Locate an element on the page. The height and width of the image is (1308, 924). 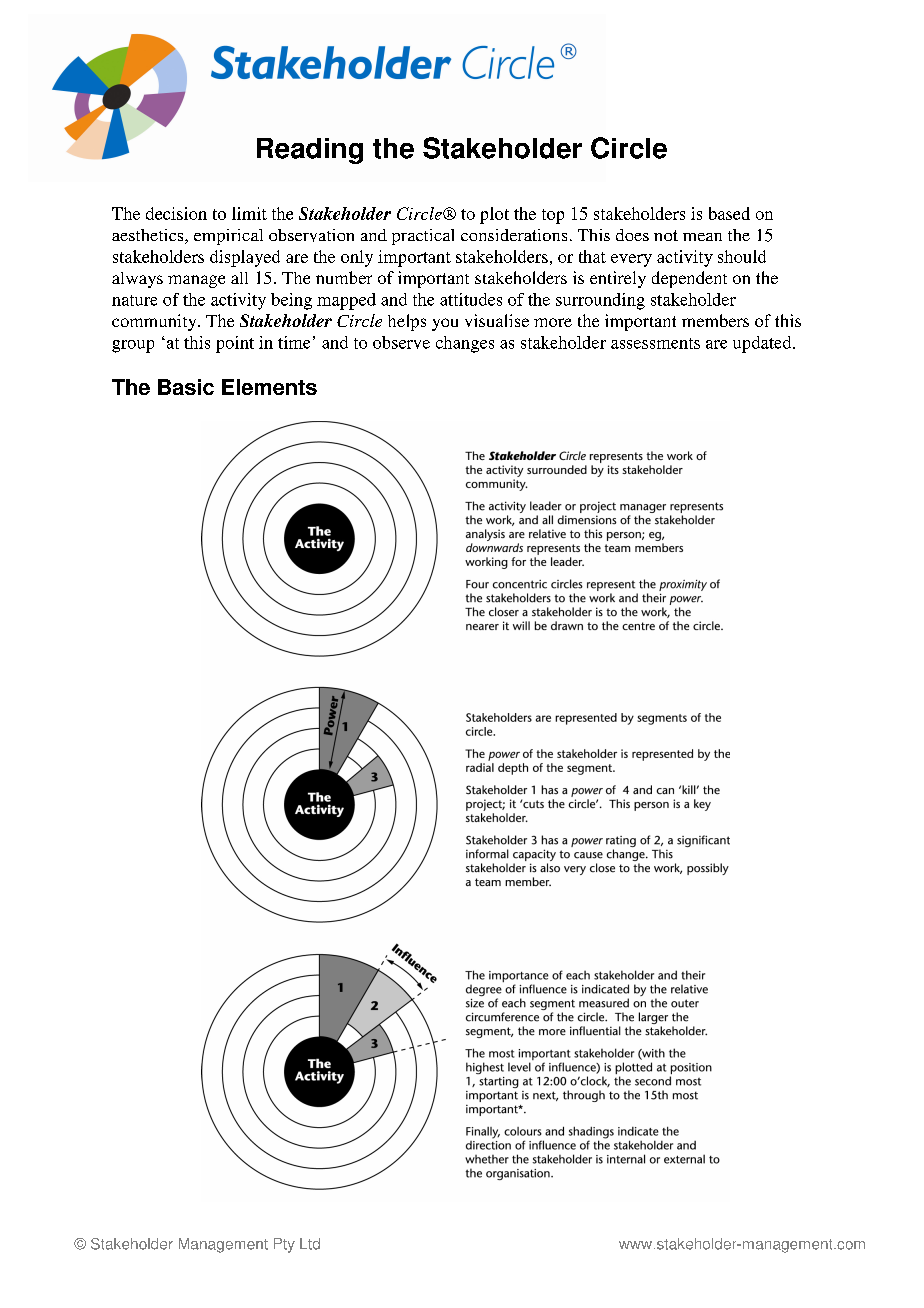
Pty is located at coordinates (284, 1245).
